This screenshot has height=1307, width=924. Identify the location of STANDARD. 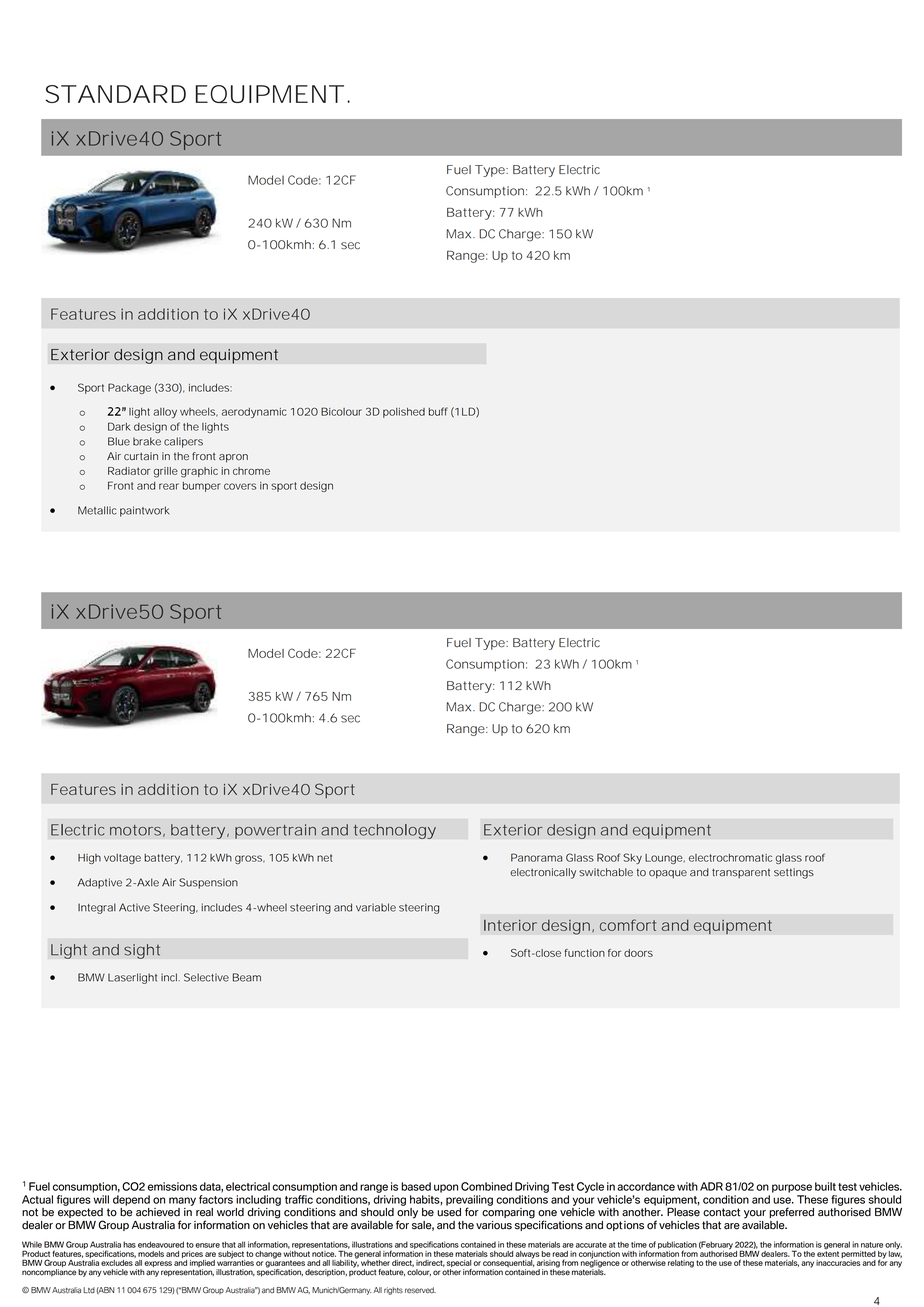
(116, 94).
